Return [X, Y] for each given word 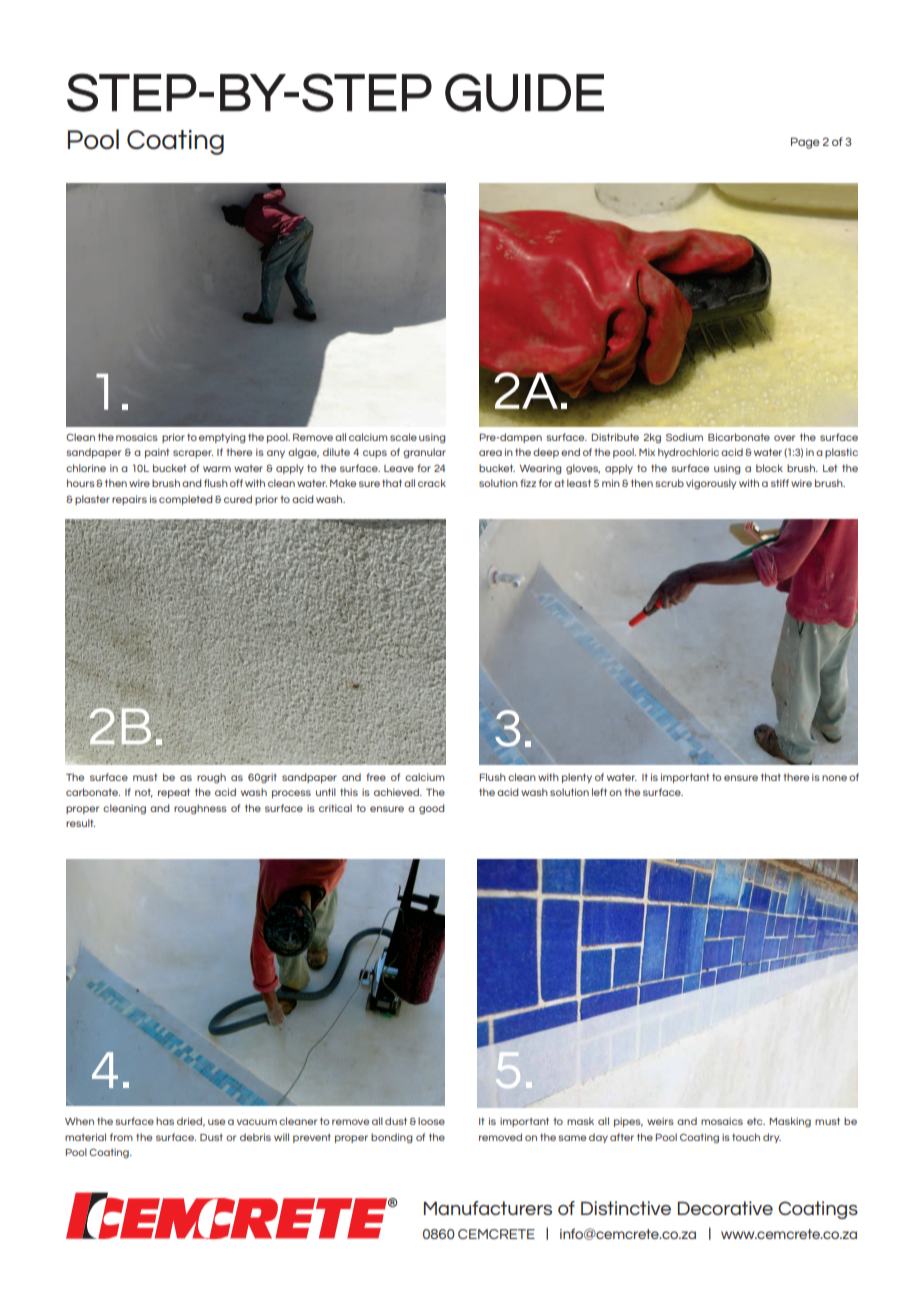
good [431, 809]
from [121, 1137]
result [80, 823]
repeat [174, 793]
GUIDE [524, 92]
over [784, 438]
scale [403, 437]
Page [805, 143]
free [376, 777]
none [834, 778]
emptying [222, 438]
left [599, 792]
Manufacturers [488, 1208]
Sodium [684, 437]
